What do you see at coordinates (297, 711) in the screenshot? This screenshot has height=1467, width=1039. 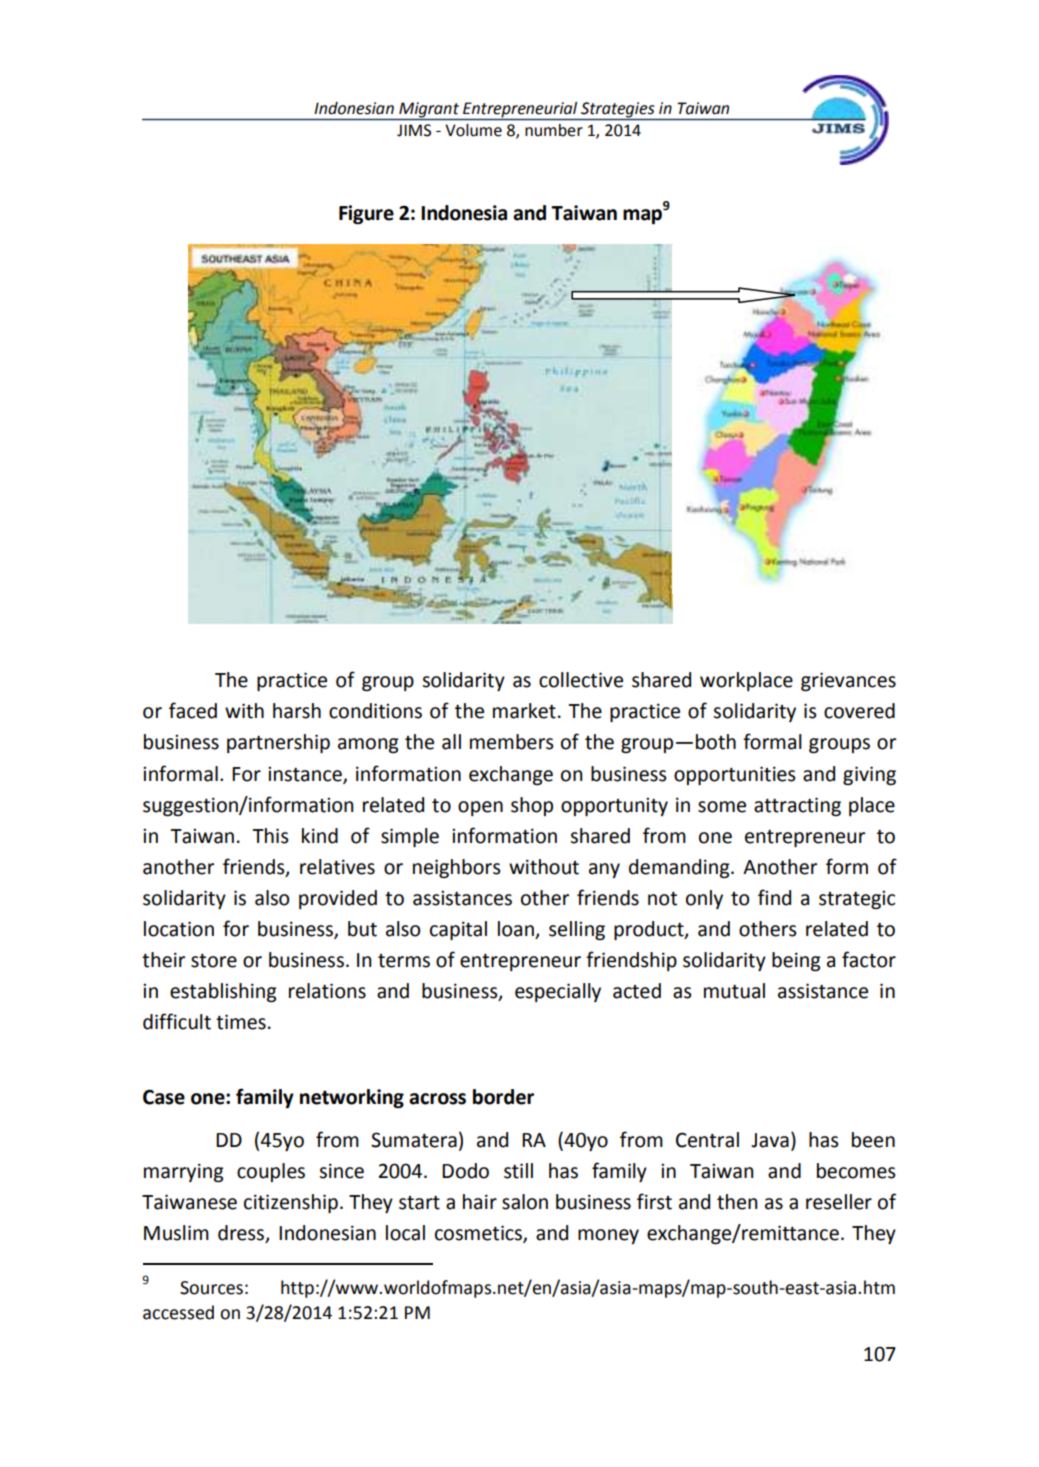 I see `harsh` at bounding box center [297, 711].
